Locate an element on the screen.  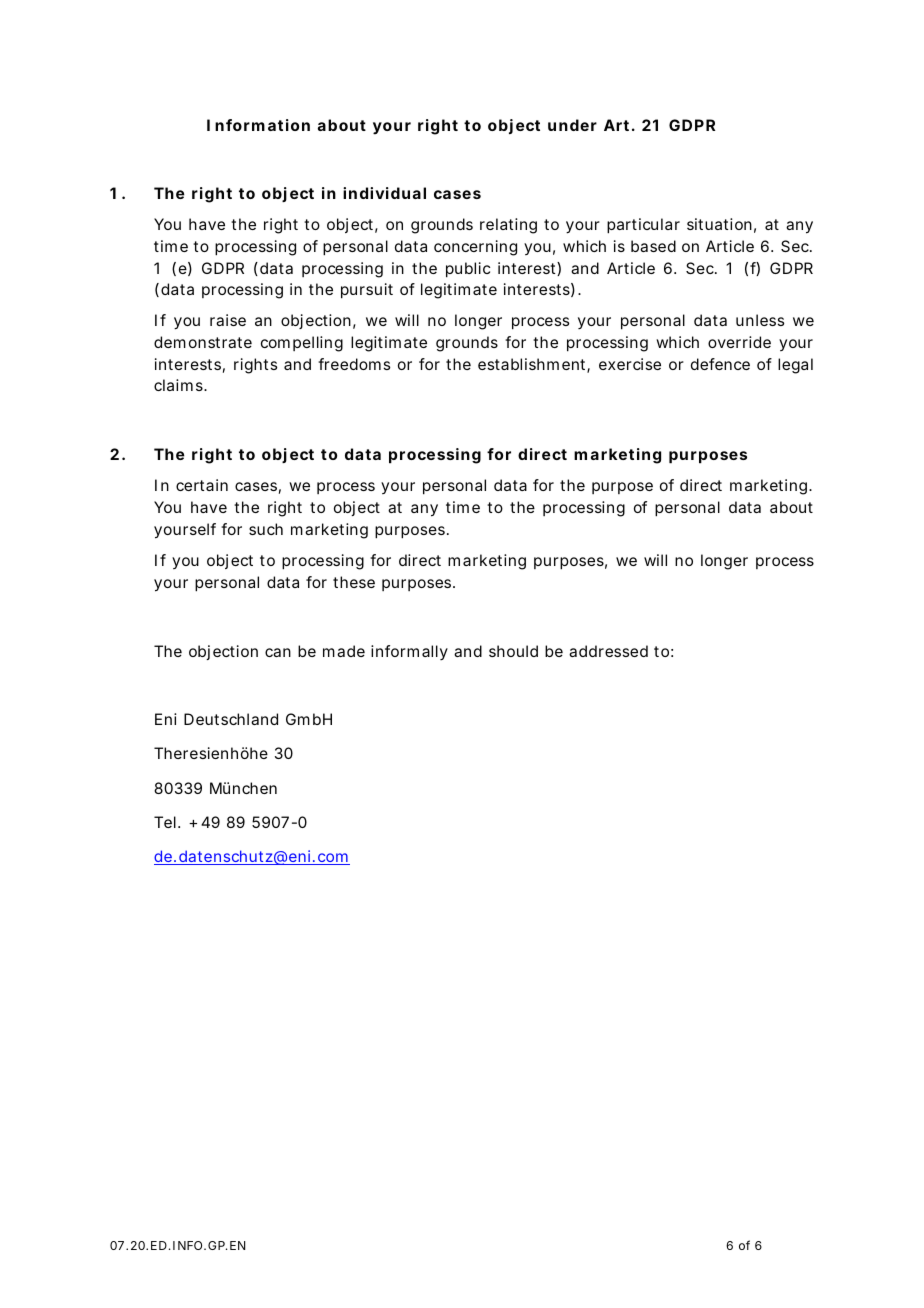
certain is located at coordinates (202, 485).
